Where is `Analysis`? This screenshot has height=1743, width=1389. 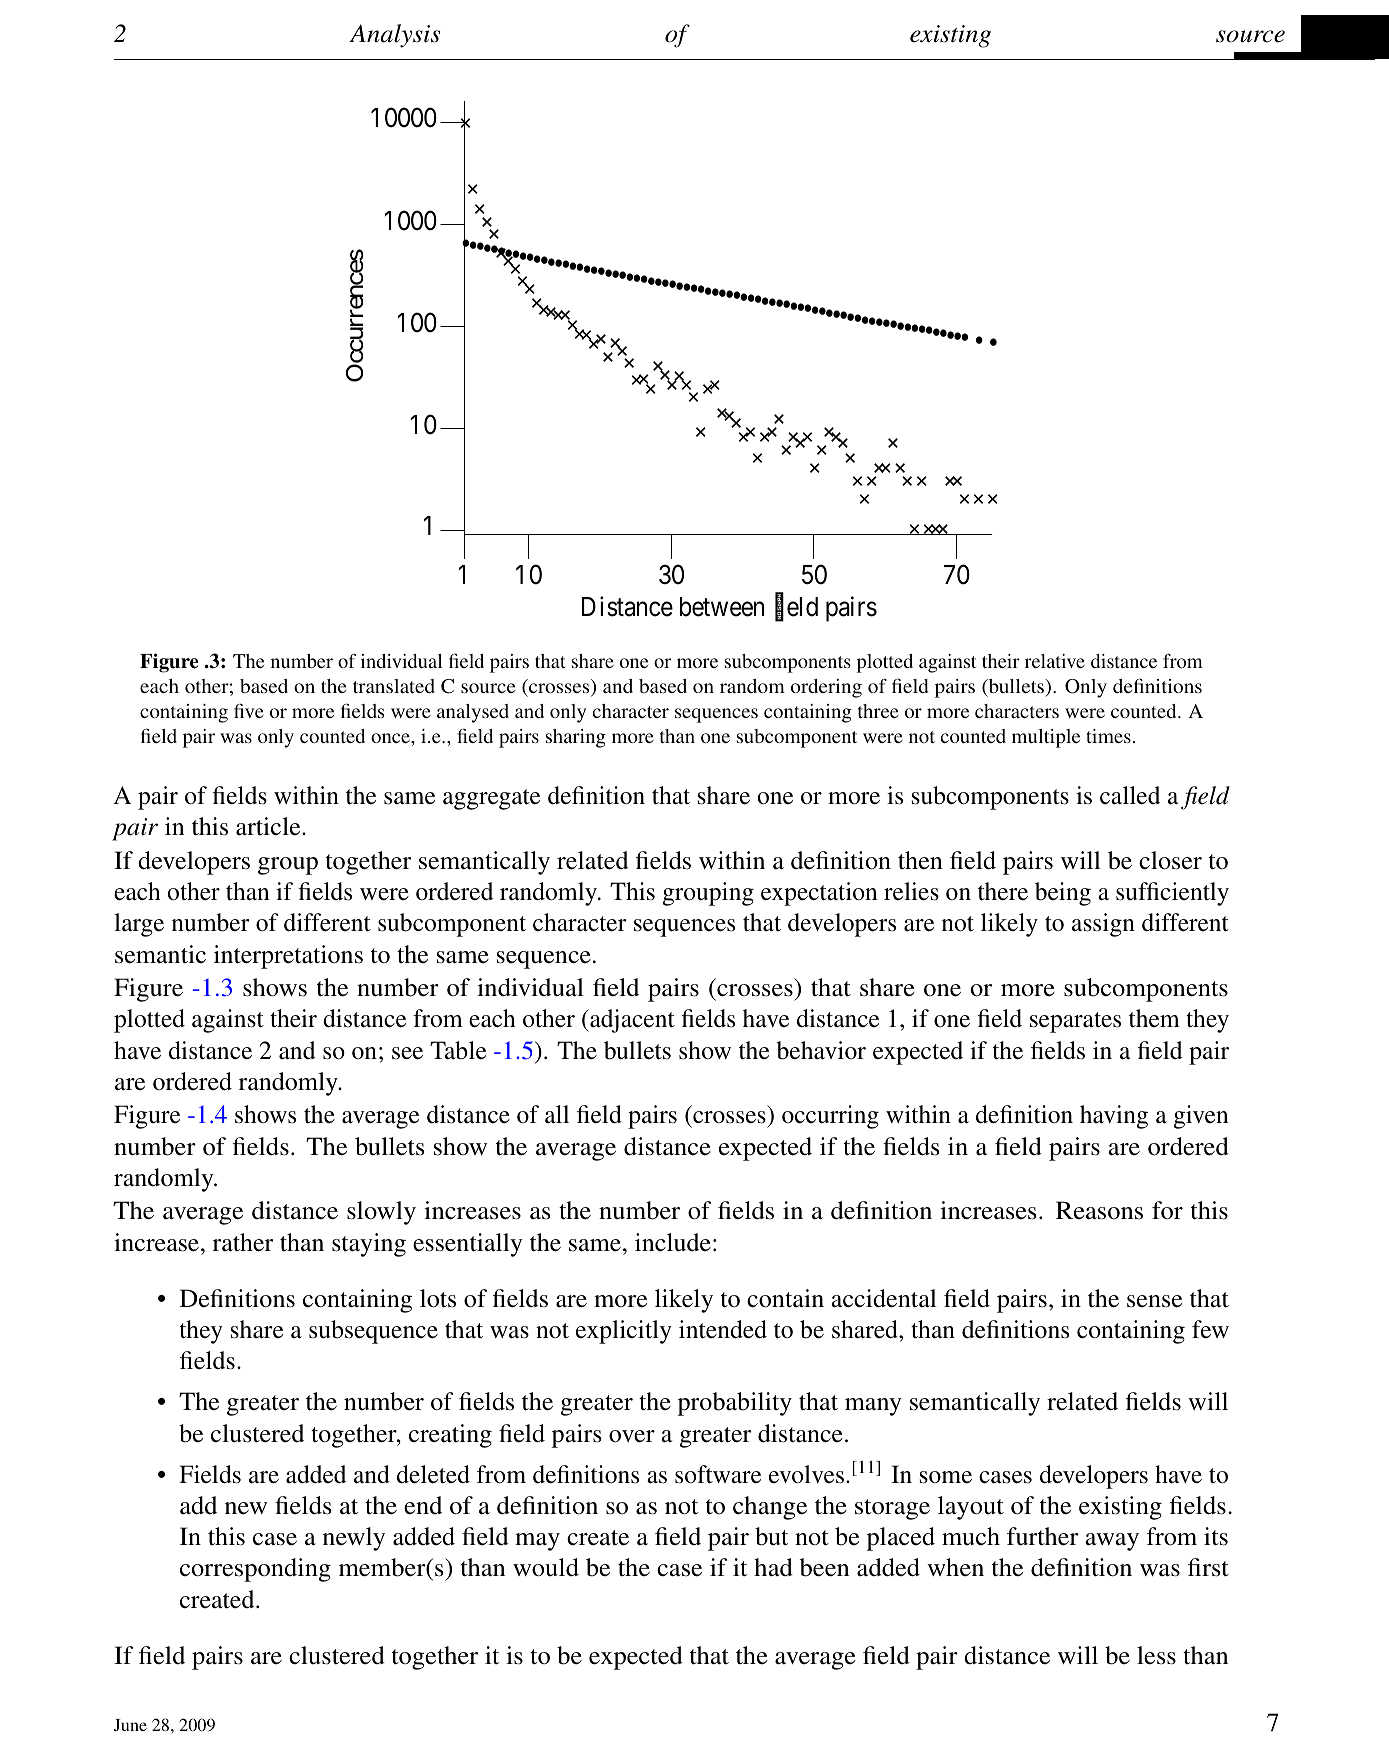 Analysis is located at coordinates (394, 36).
